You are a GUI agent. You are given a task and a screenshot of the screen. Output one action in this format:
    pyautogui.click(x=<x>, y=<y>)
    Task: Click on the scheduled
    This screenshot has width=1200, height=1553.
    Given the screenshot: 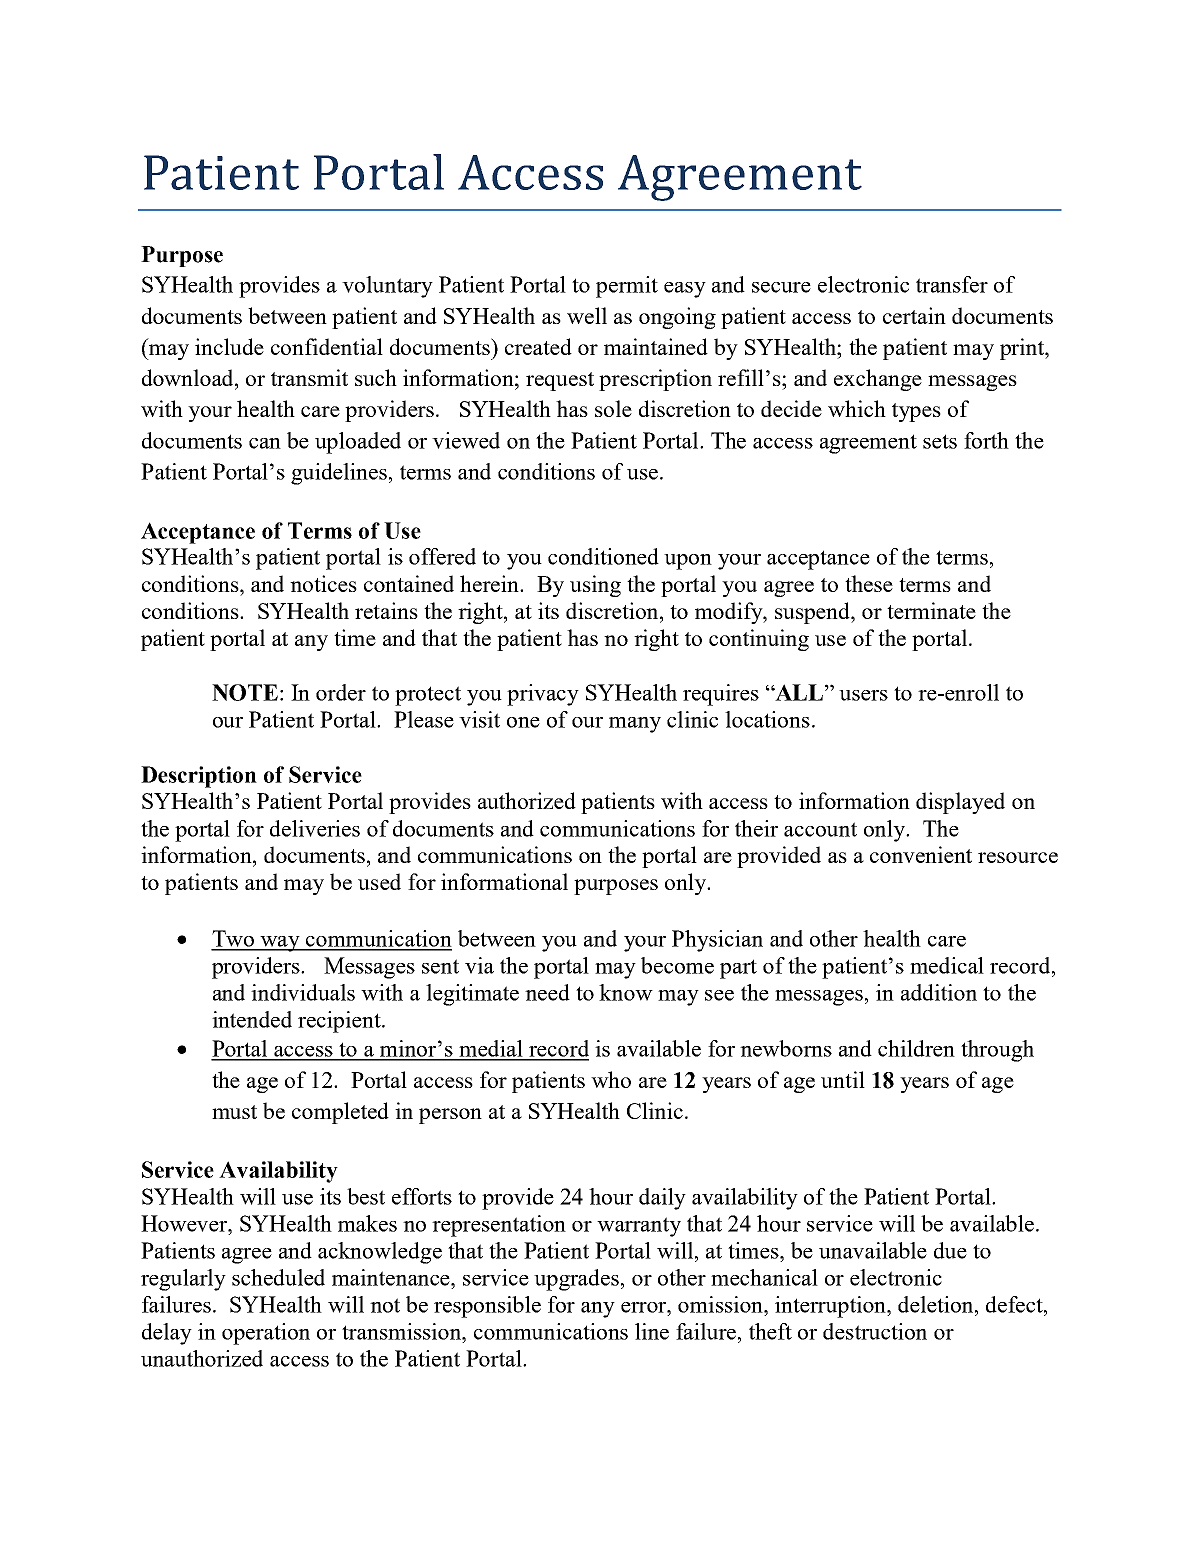 What is the action you would take?
    pyautogui.click(x=278, y=1277)
